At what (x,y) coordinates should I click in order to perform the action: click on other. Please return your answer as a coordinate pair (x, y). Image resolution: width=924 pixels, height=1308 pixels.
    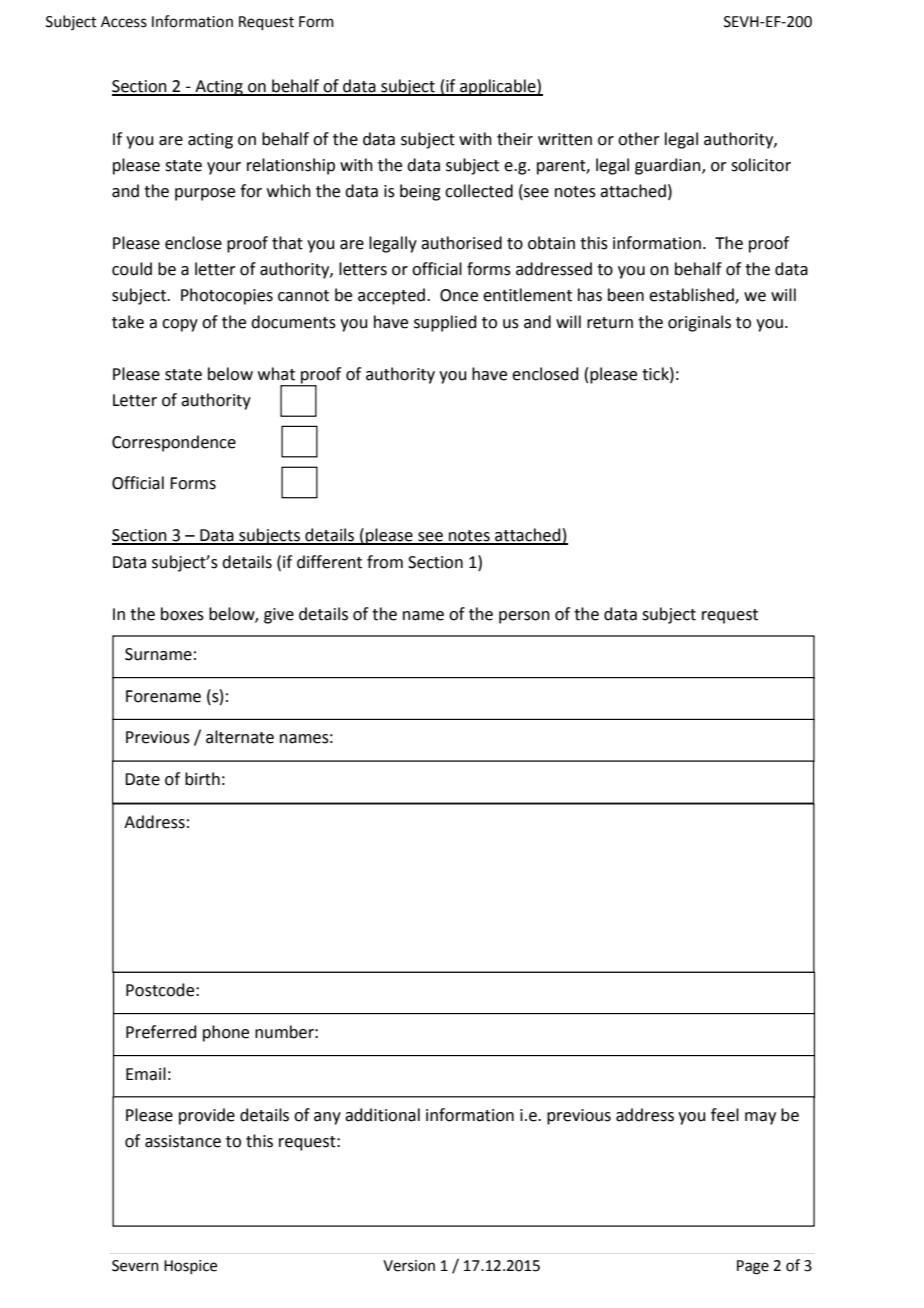
    Looking at the image, I should click on (639, 139).
